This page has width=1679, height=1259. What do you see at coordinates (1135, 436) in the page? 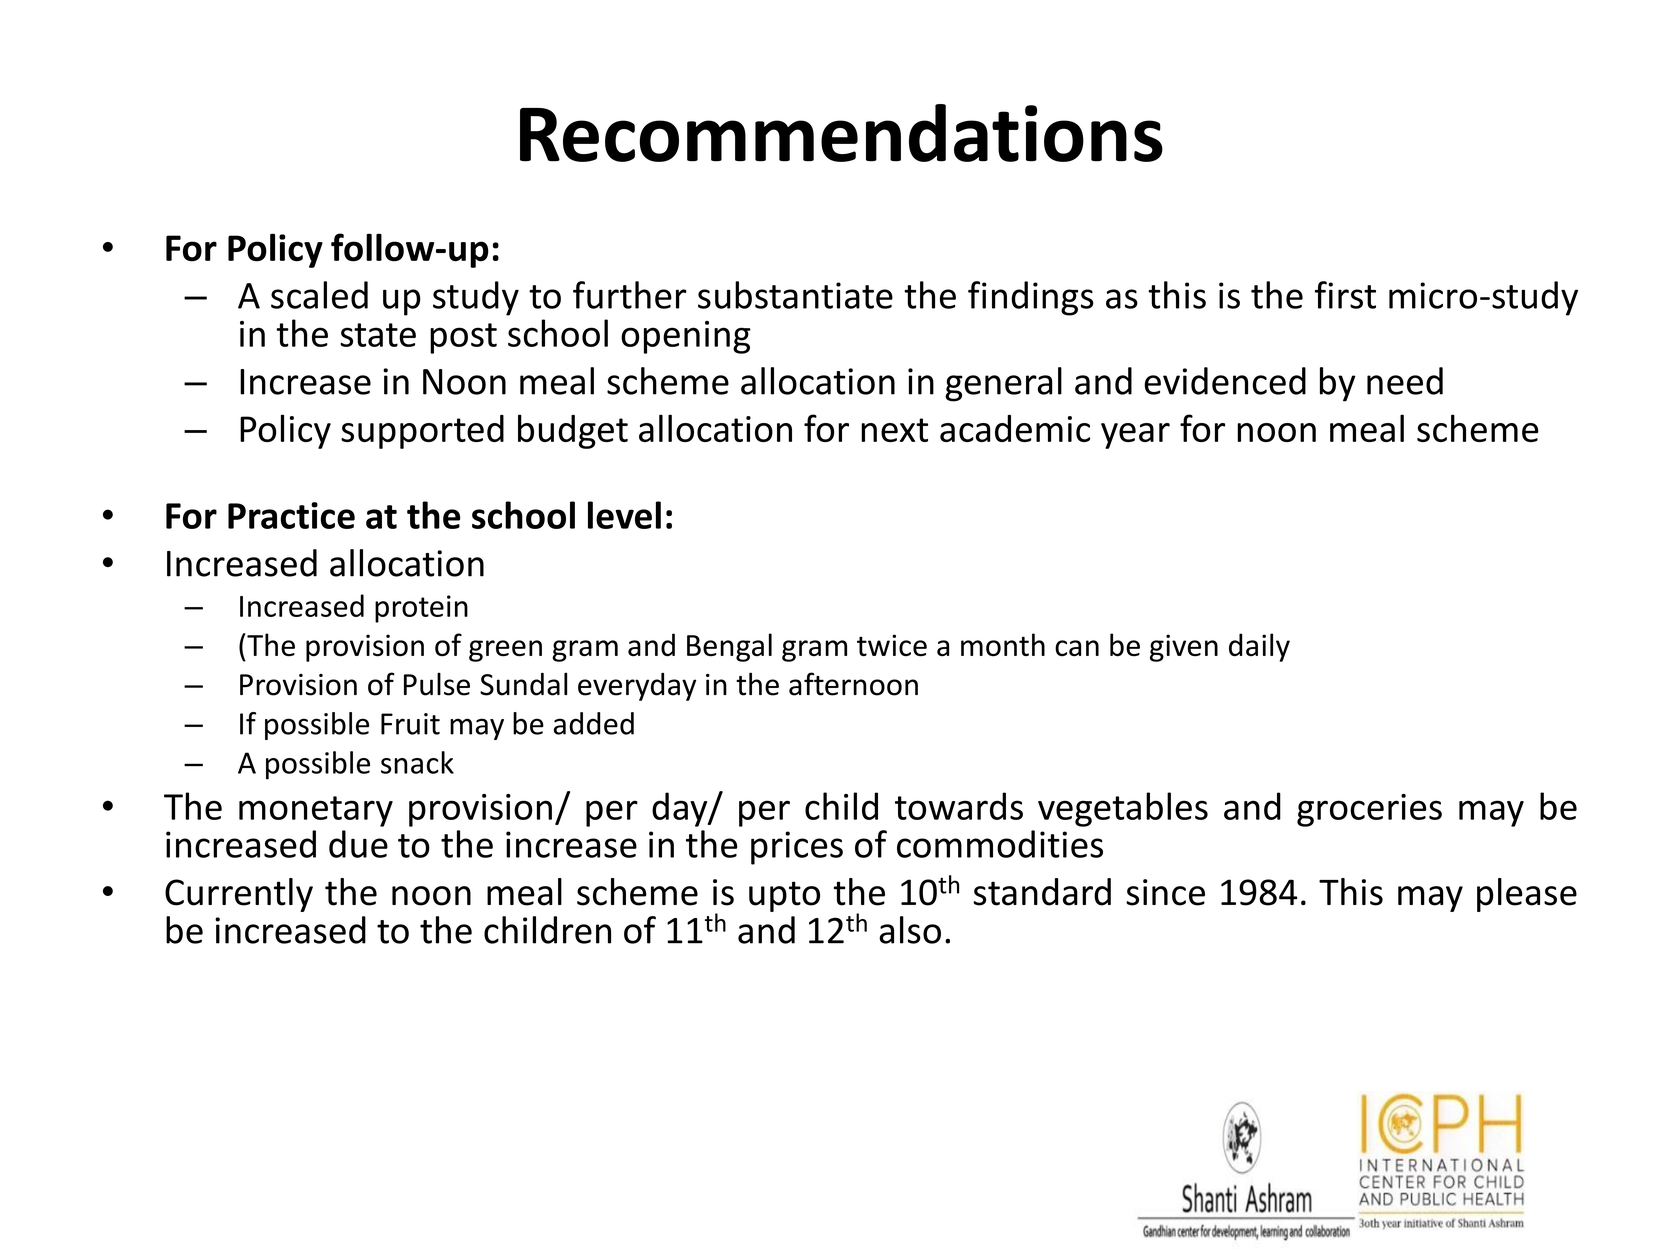
I see `year` at bounding box center [1135, 436].
